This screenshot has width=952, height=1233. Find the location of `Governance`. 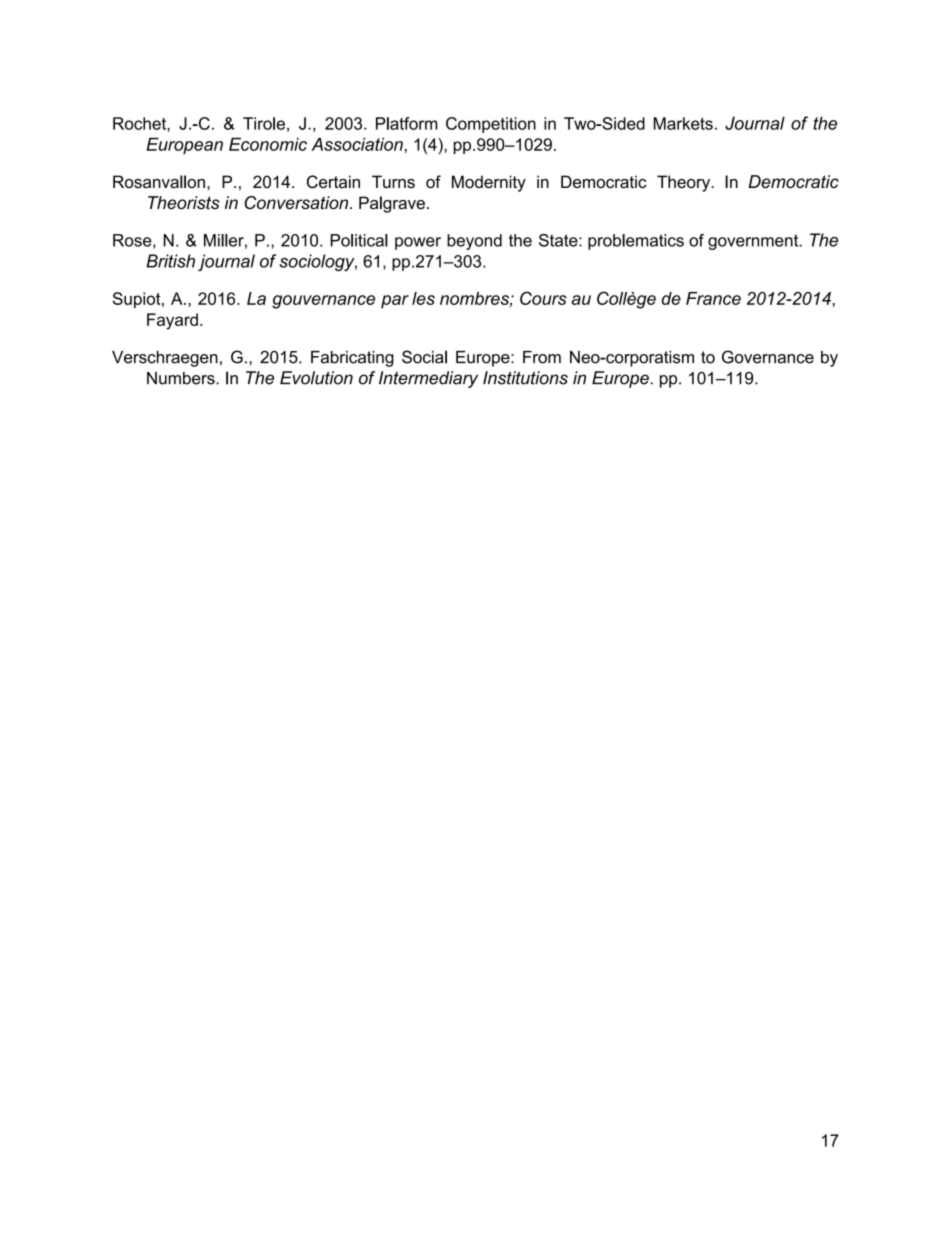

Governance is located at coordinates (768, 357).
